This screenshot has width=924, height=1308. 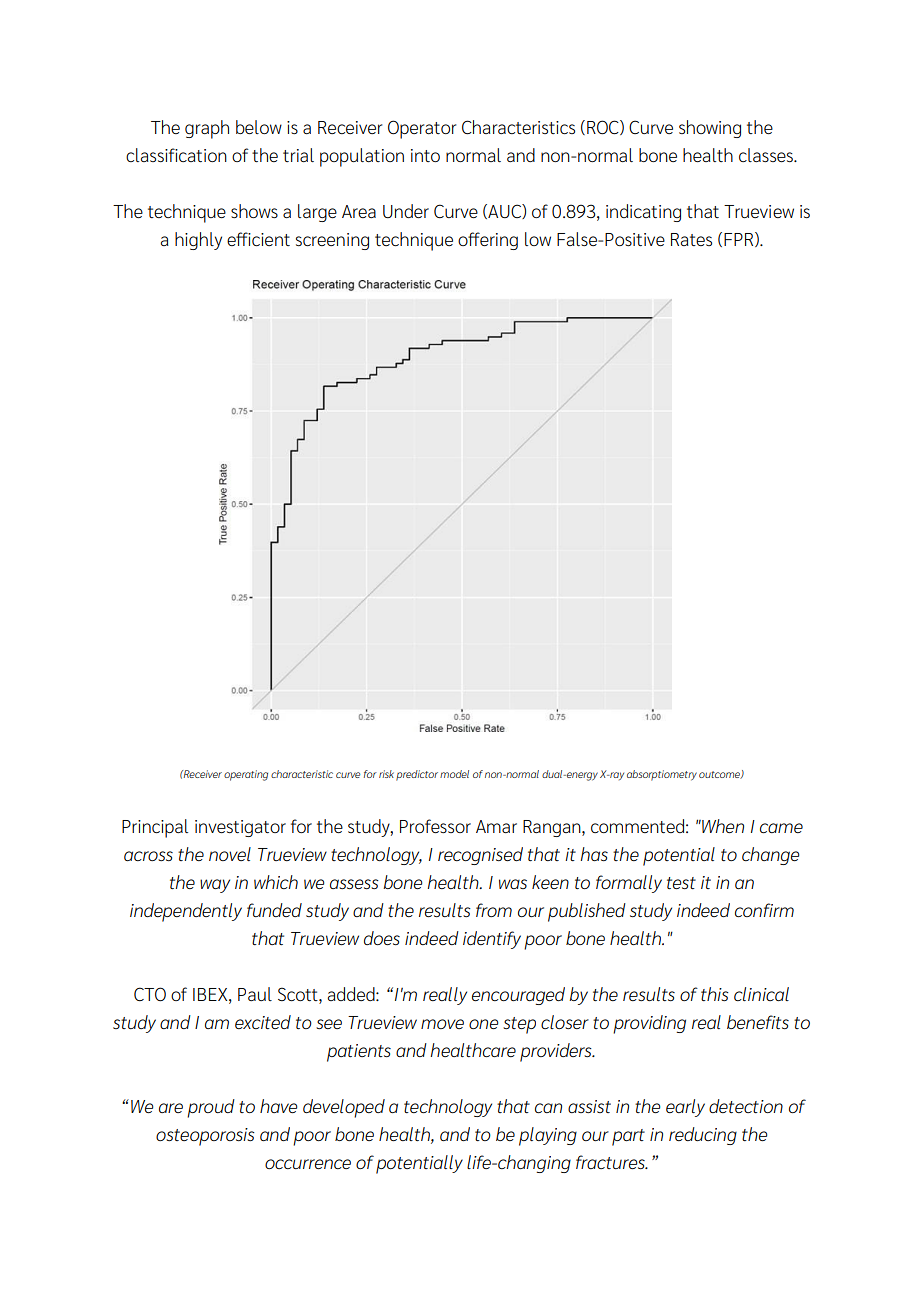 What do you see at coordinates (494, 910) in the screenshot?
I see `from` at bounding box center [494, 910].
